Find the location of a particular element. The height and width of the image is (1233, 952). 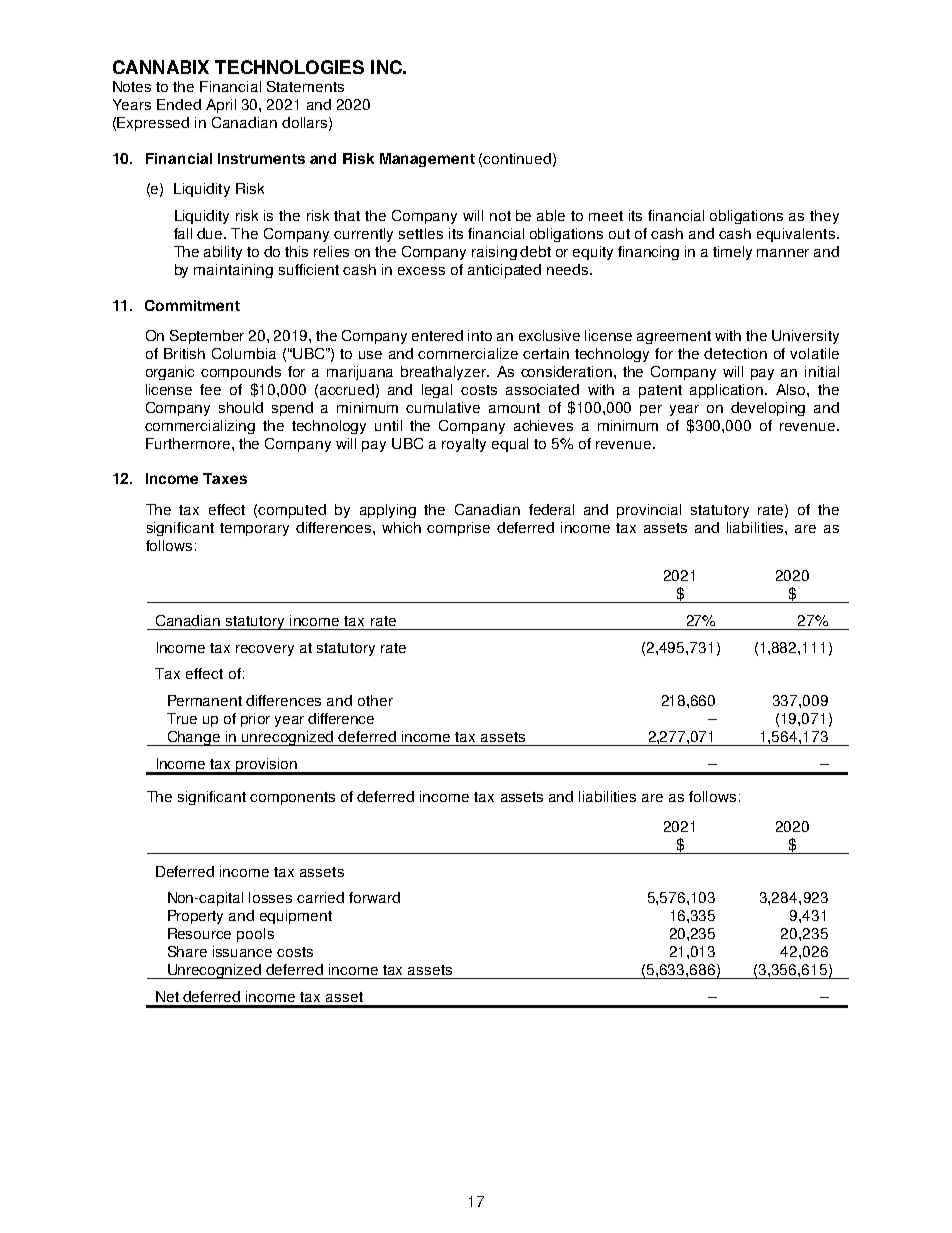

Resource is located at coordinates (199, 933).
